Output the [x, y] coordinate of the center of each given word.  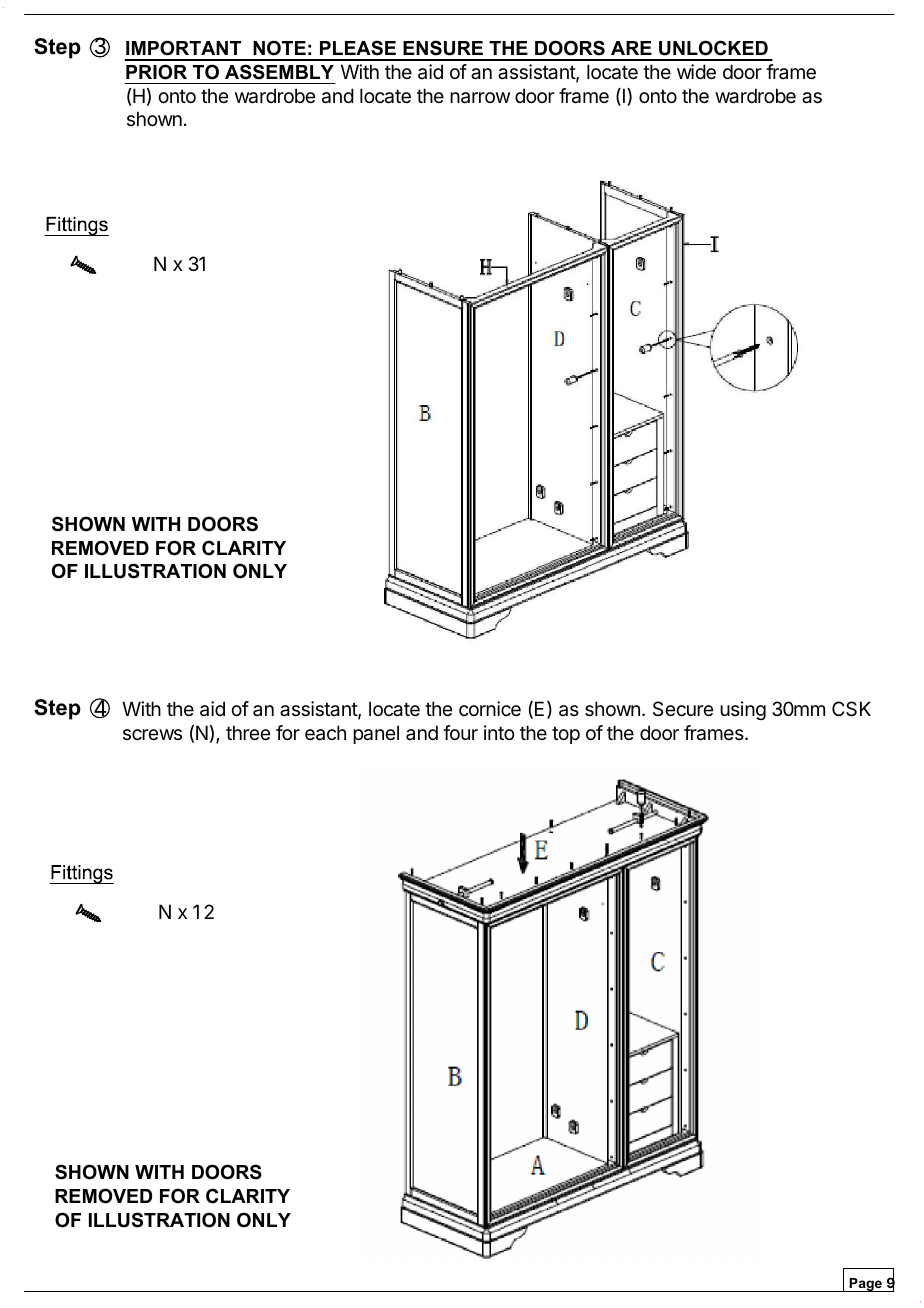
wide [696, 72]
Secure [683, 708]
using [743, 710]
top [566, 735]
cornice [490, 709]
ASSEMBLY [279, 72]
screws [152, 735]
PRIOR [156, 72]
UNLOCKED [713, 48]
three [248, 732]
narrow [480, 98]
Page [866, 1285]
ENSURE [443, 48]
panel [376, 734]
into [499, 732]
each [325, 733]
